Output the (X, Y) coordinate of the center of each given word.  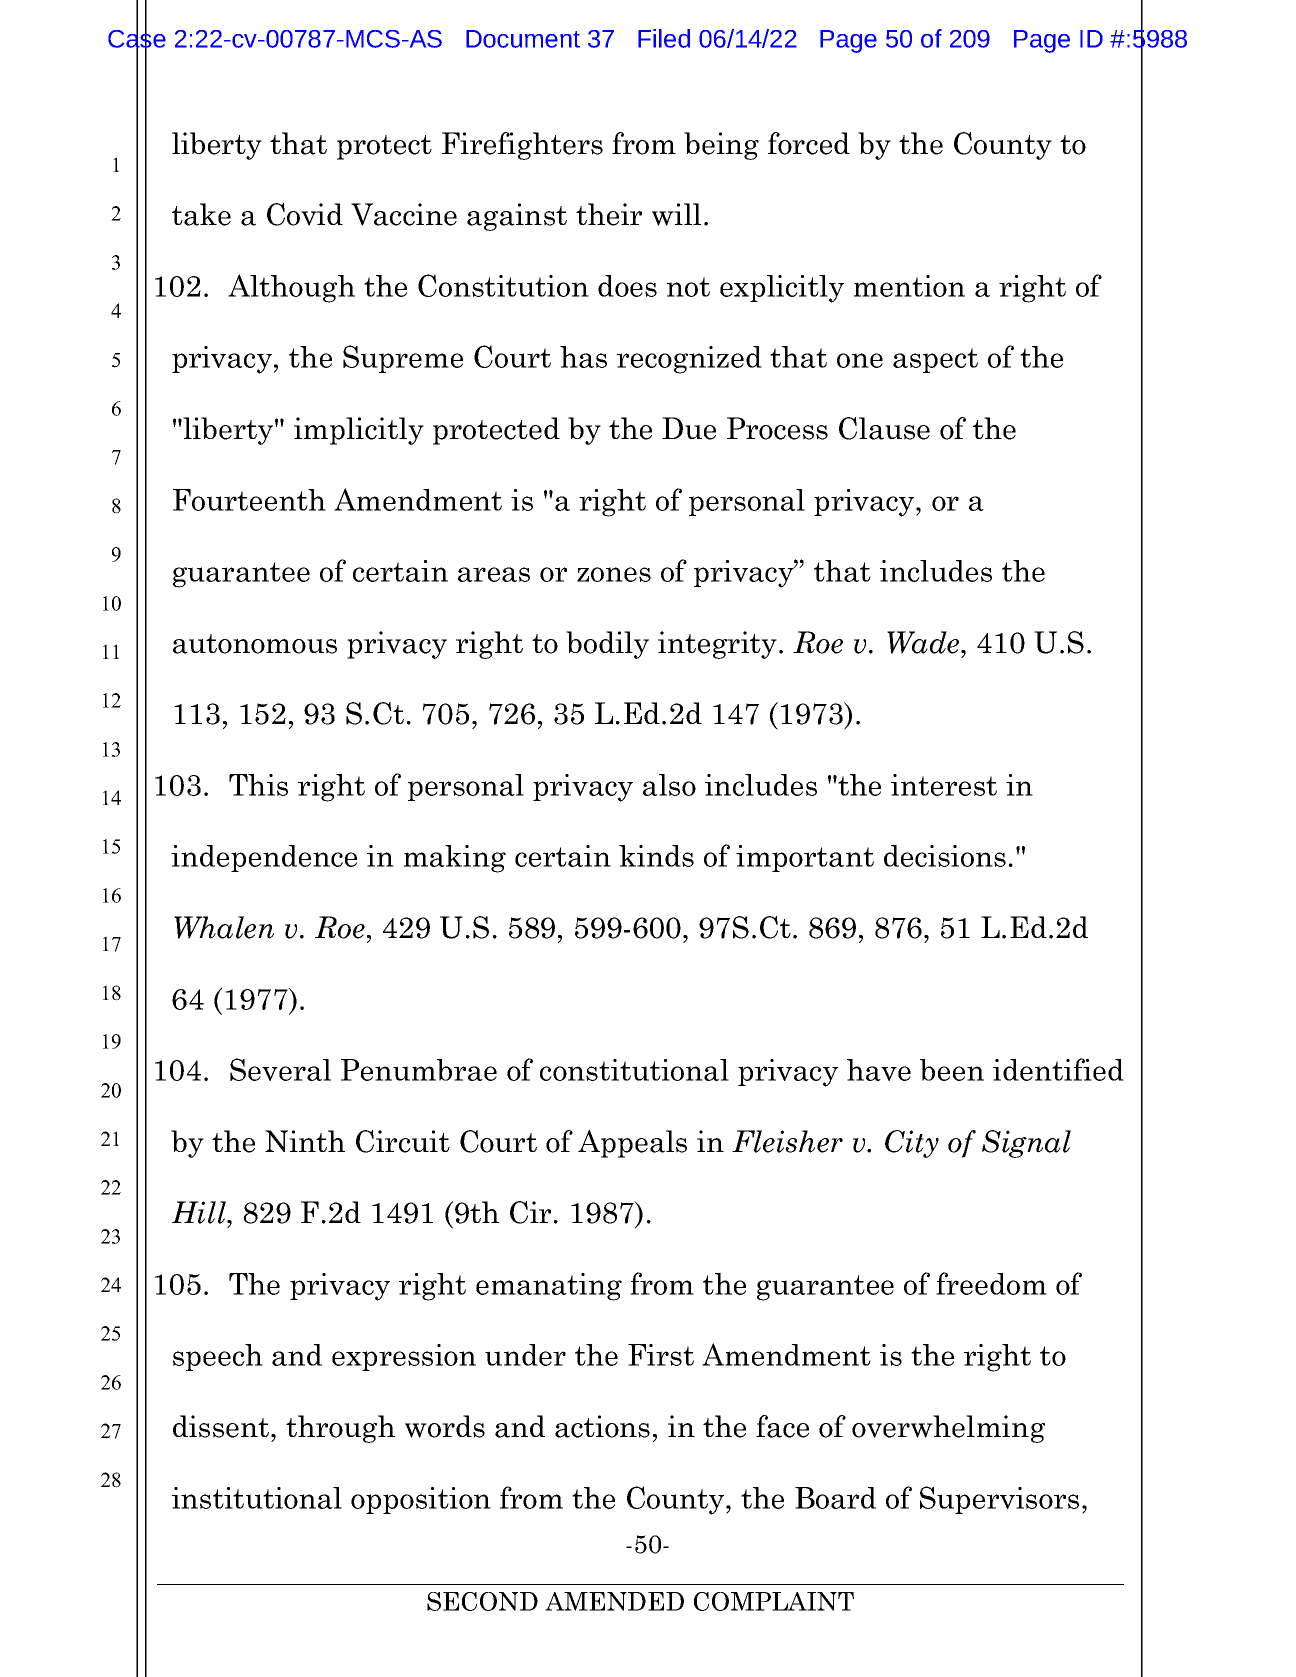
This (258, 785)
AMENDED (614, 1601)
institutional (257, 1498)
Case (137, 38)
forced (809, 143)
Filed (664, 38)
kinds (656, 856)
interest (944, 785)
